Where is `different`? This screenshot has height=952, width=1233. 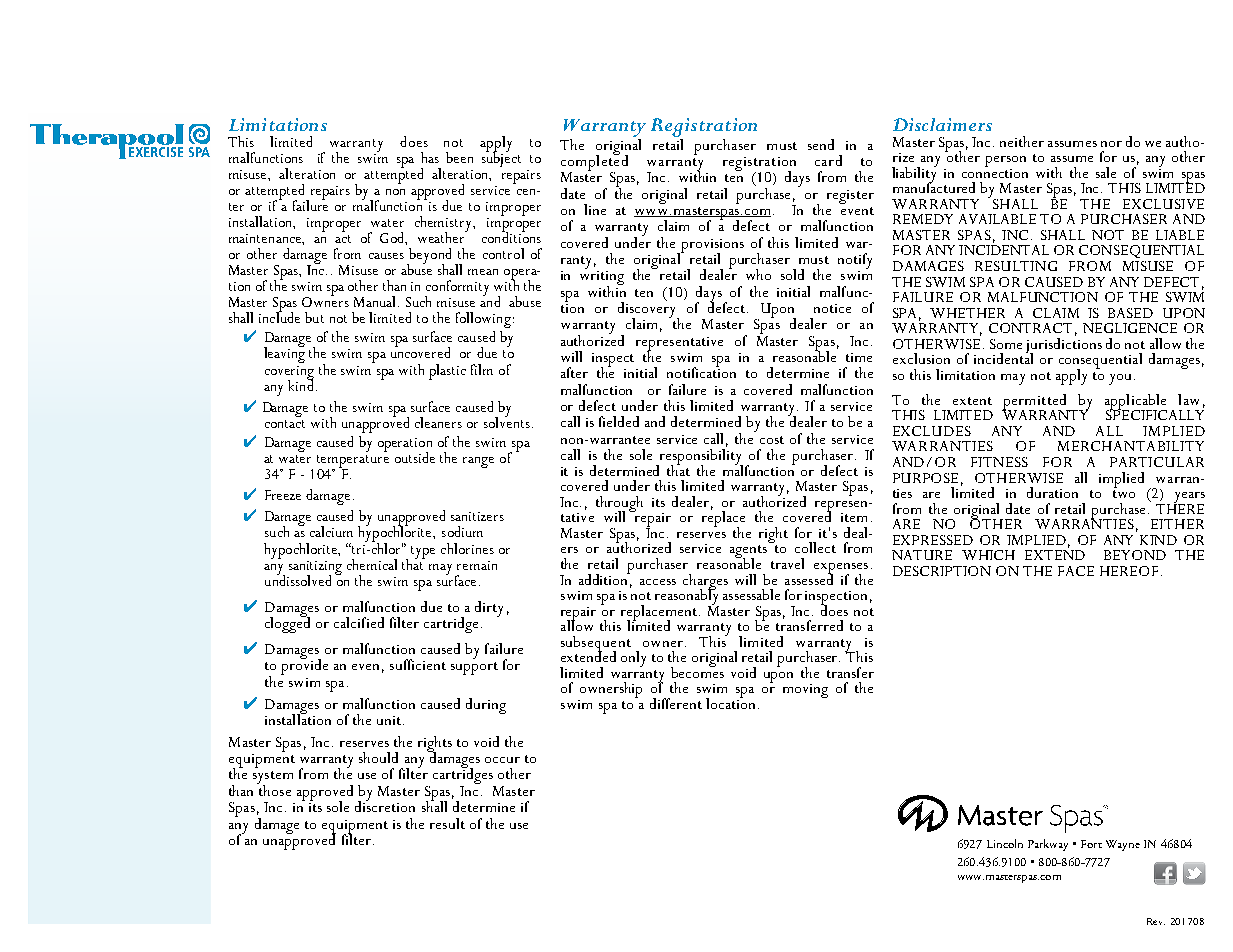
different is located at coordinates (676, 703).
